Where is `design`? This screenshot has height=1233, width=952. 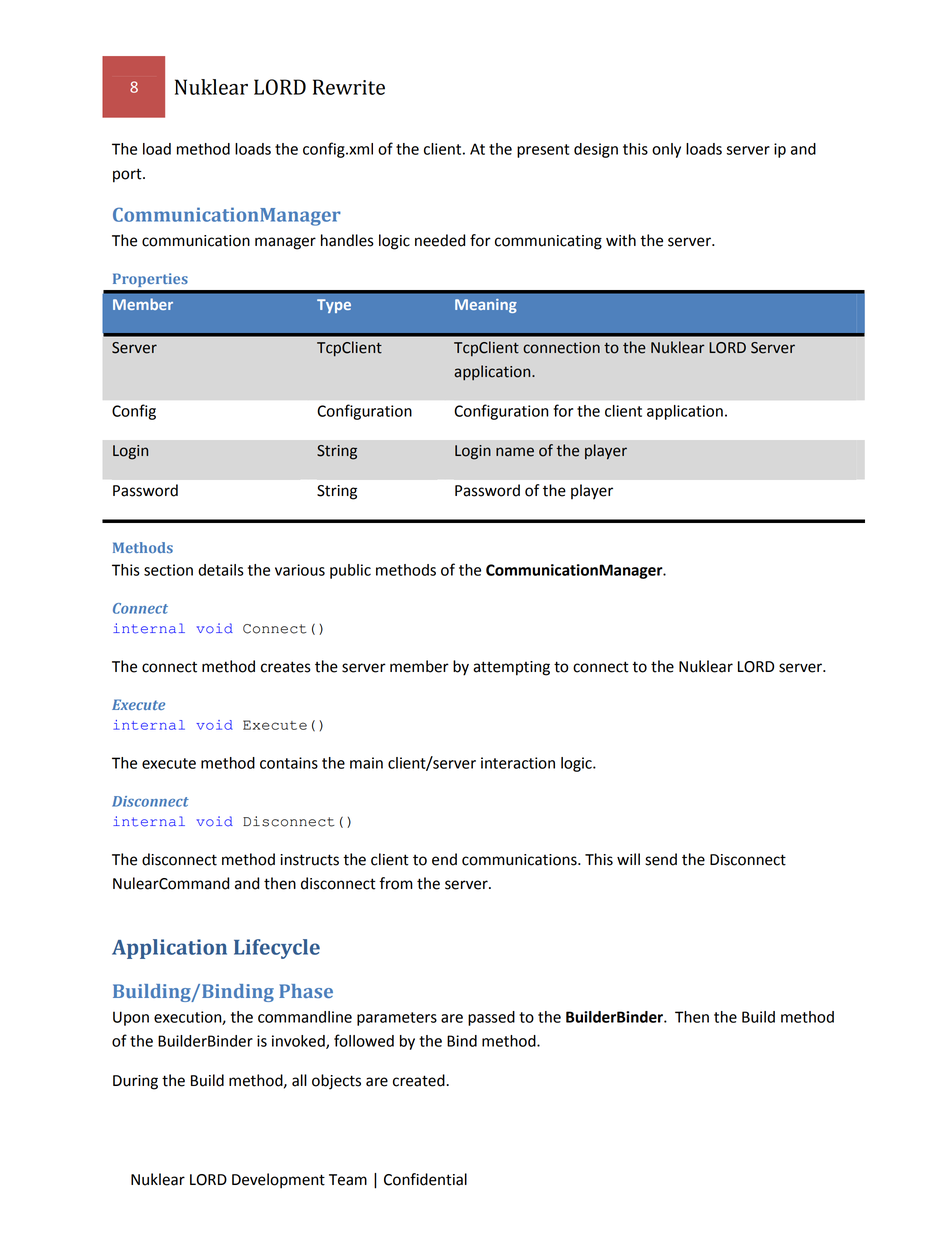
design is located at coordinates (596, 150).
